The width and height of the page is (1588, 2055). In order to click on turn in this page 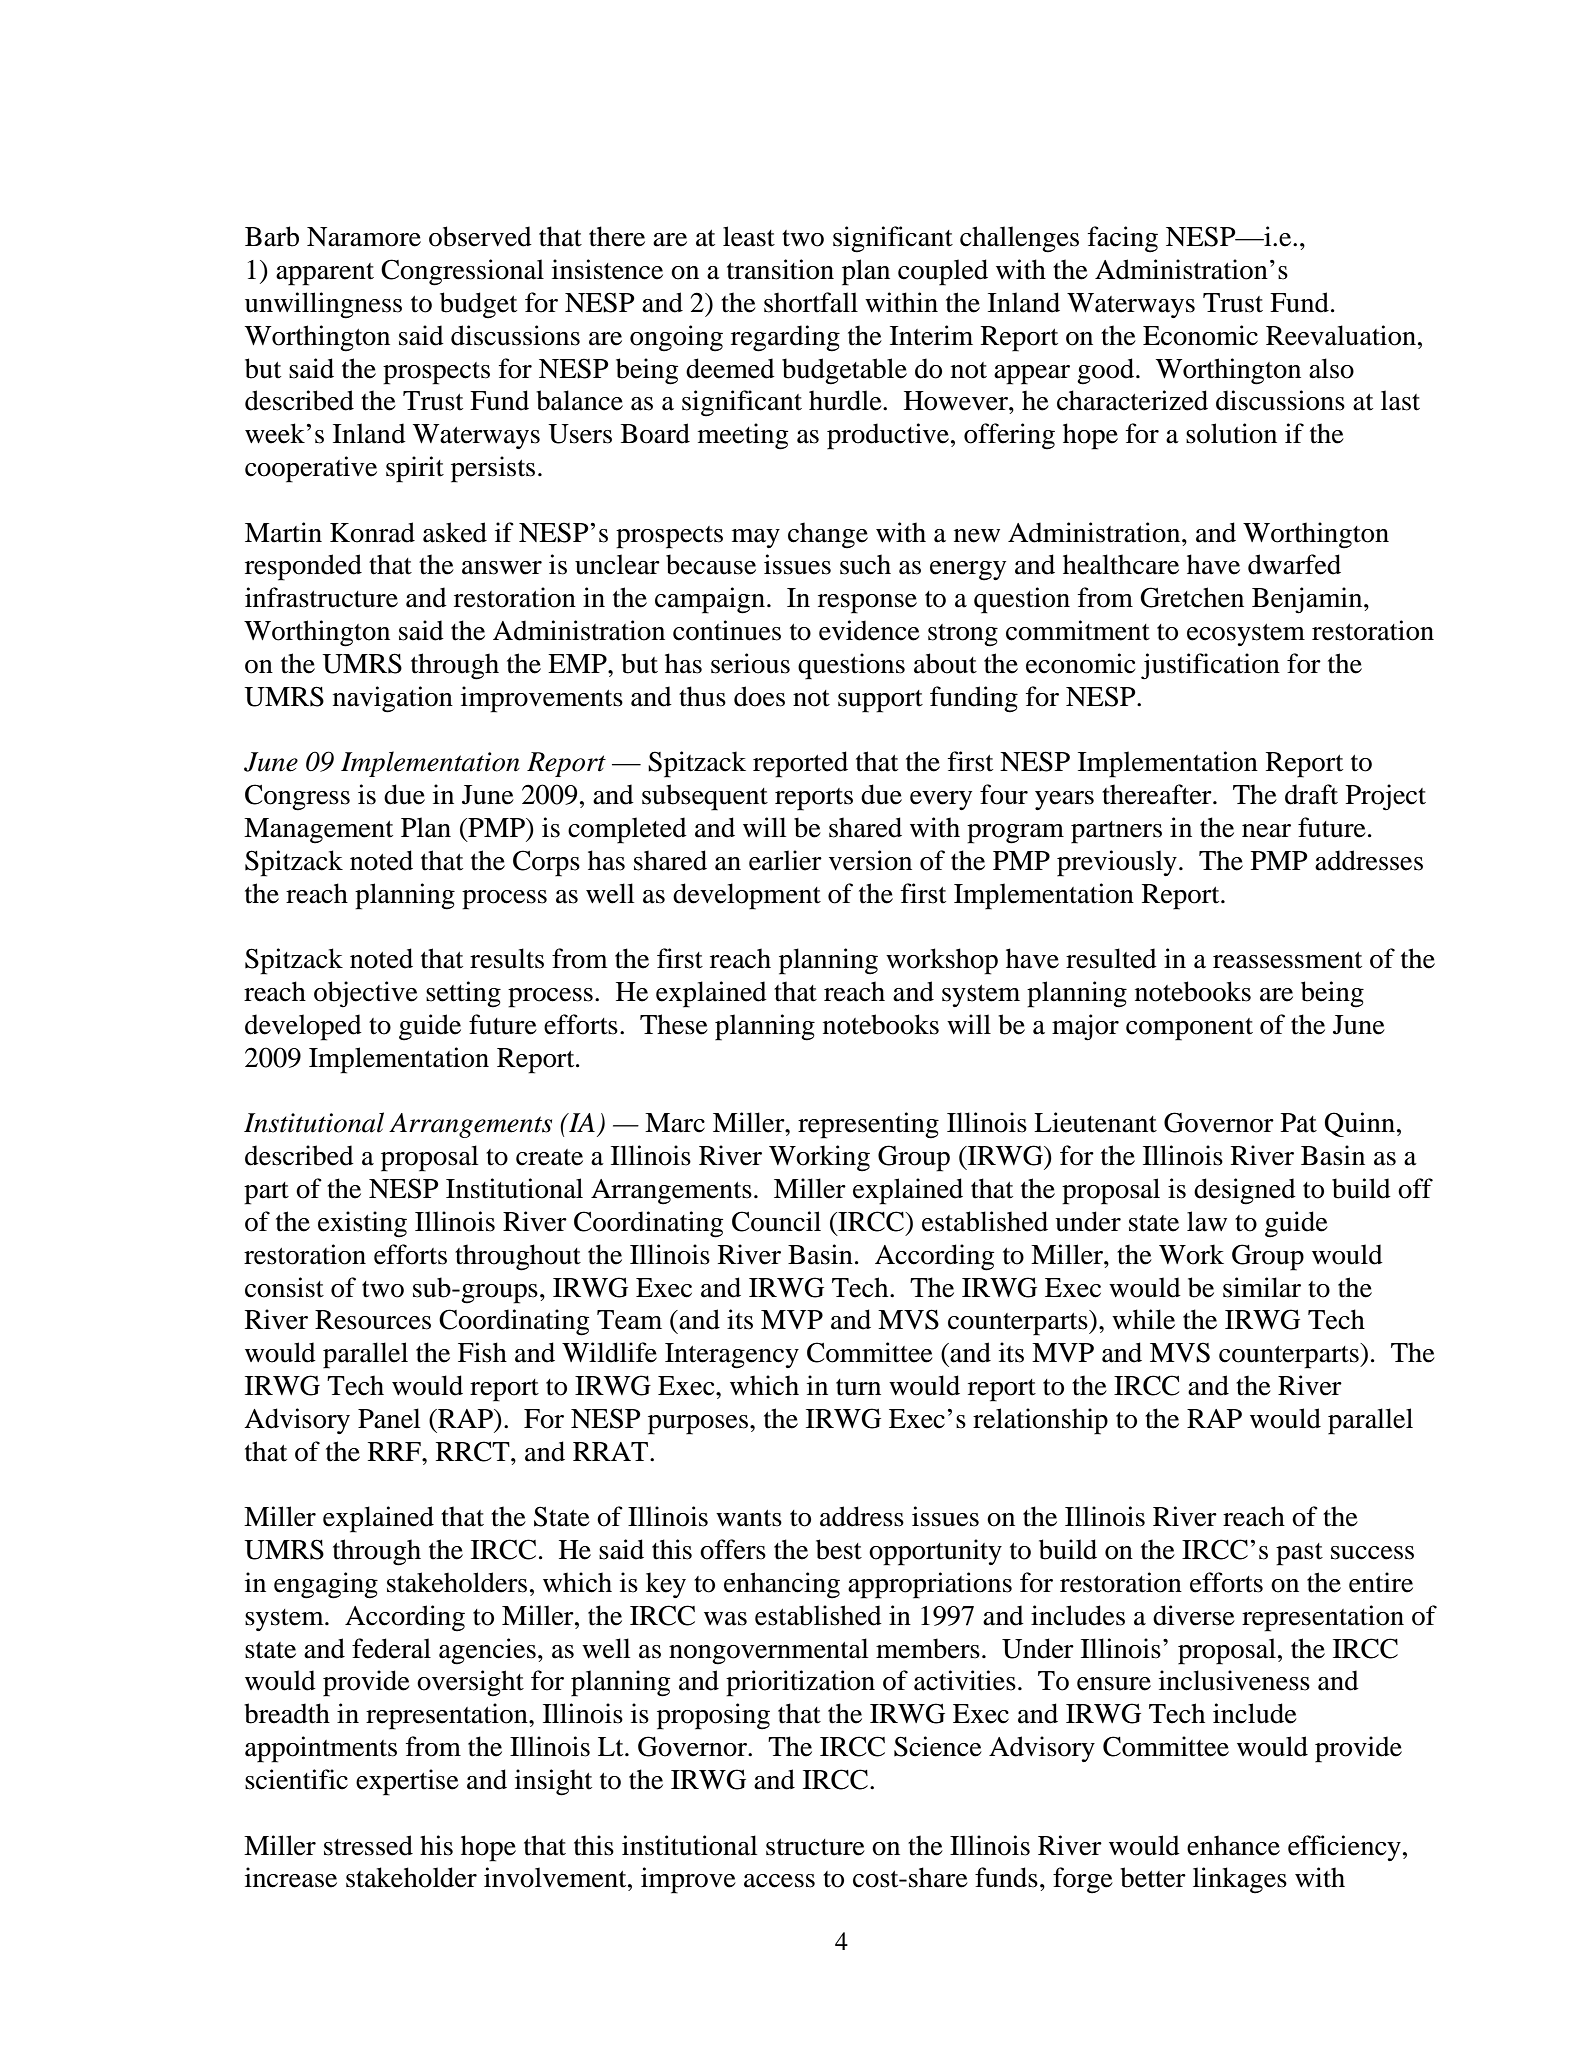, I will do `click(858, 1387)`.
